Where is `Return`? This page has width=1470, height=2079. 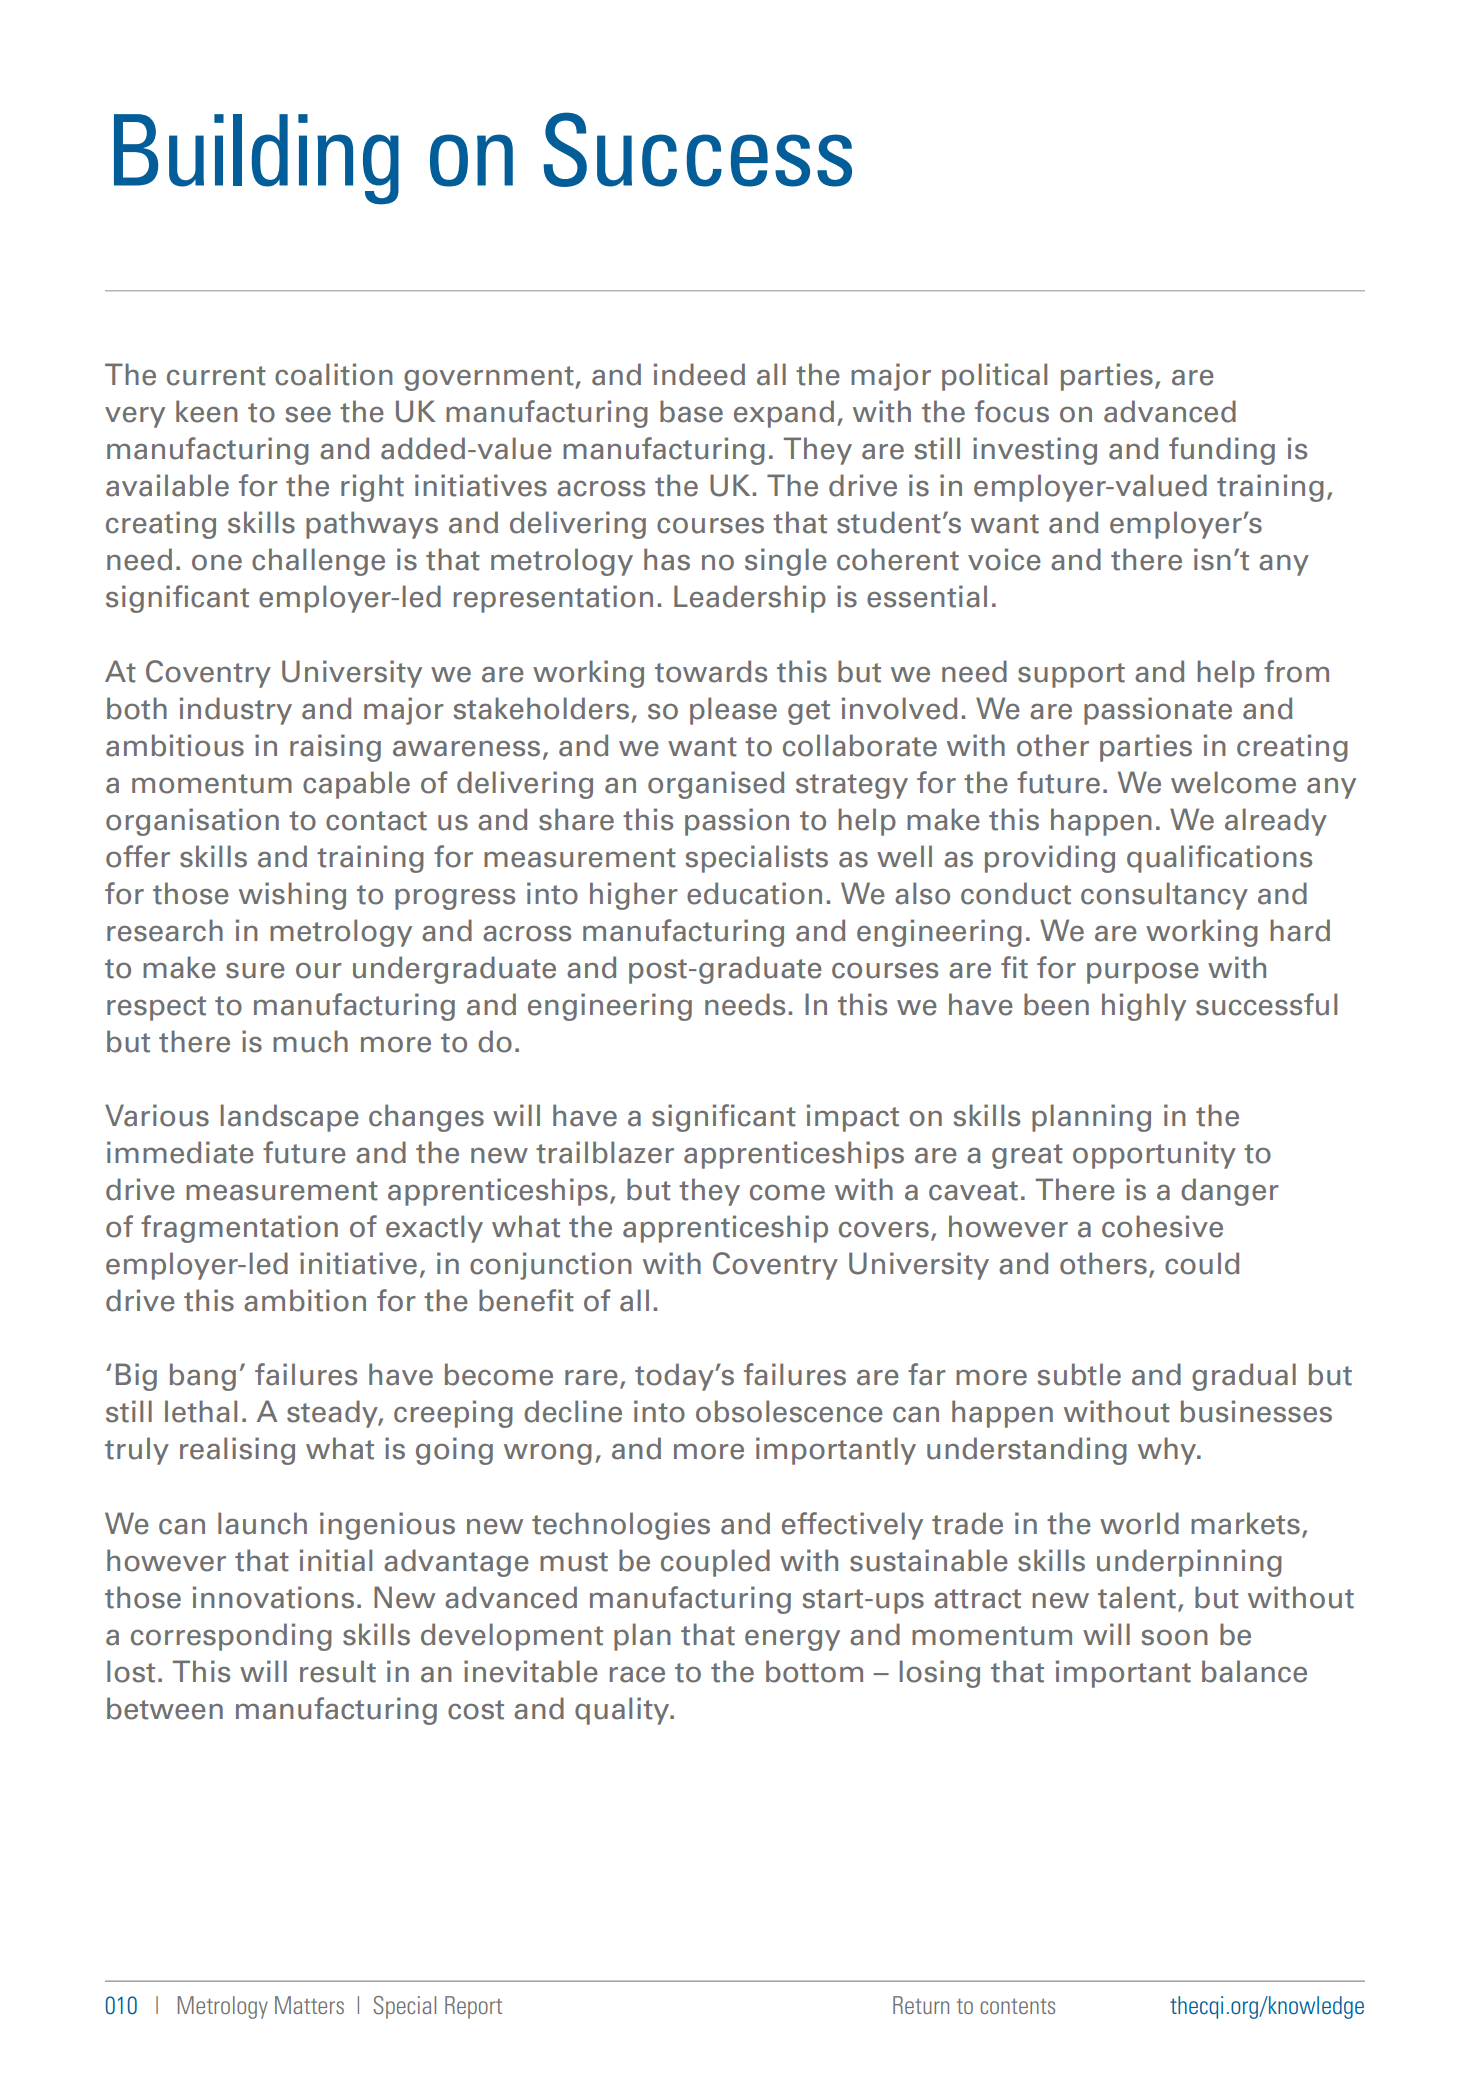 Return is located at coordinates (921, 2005).
